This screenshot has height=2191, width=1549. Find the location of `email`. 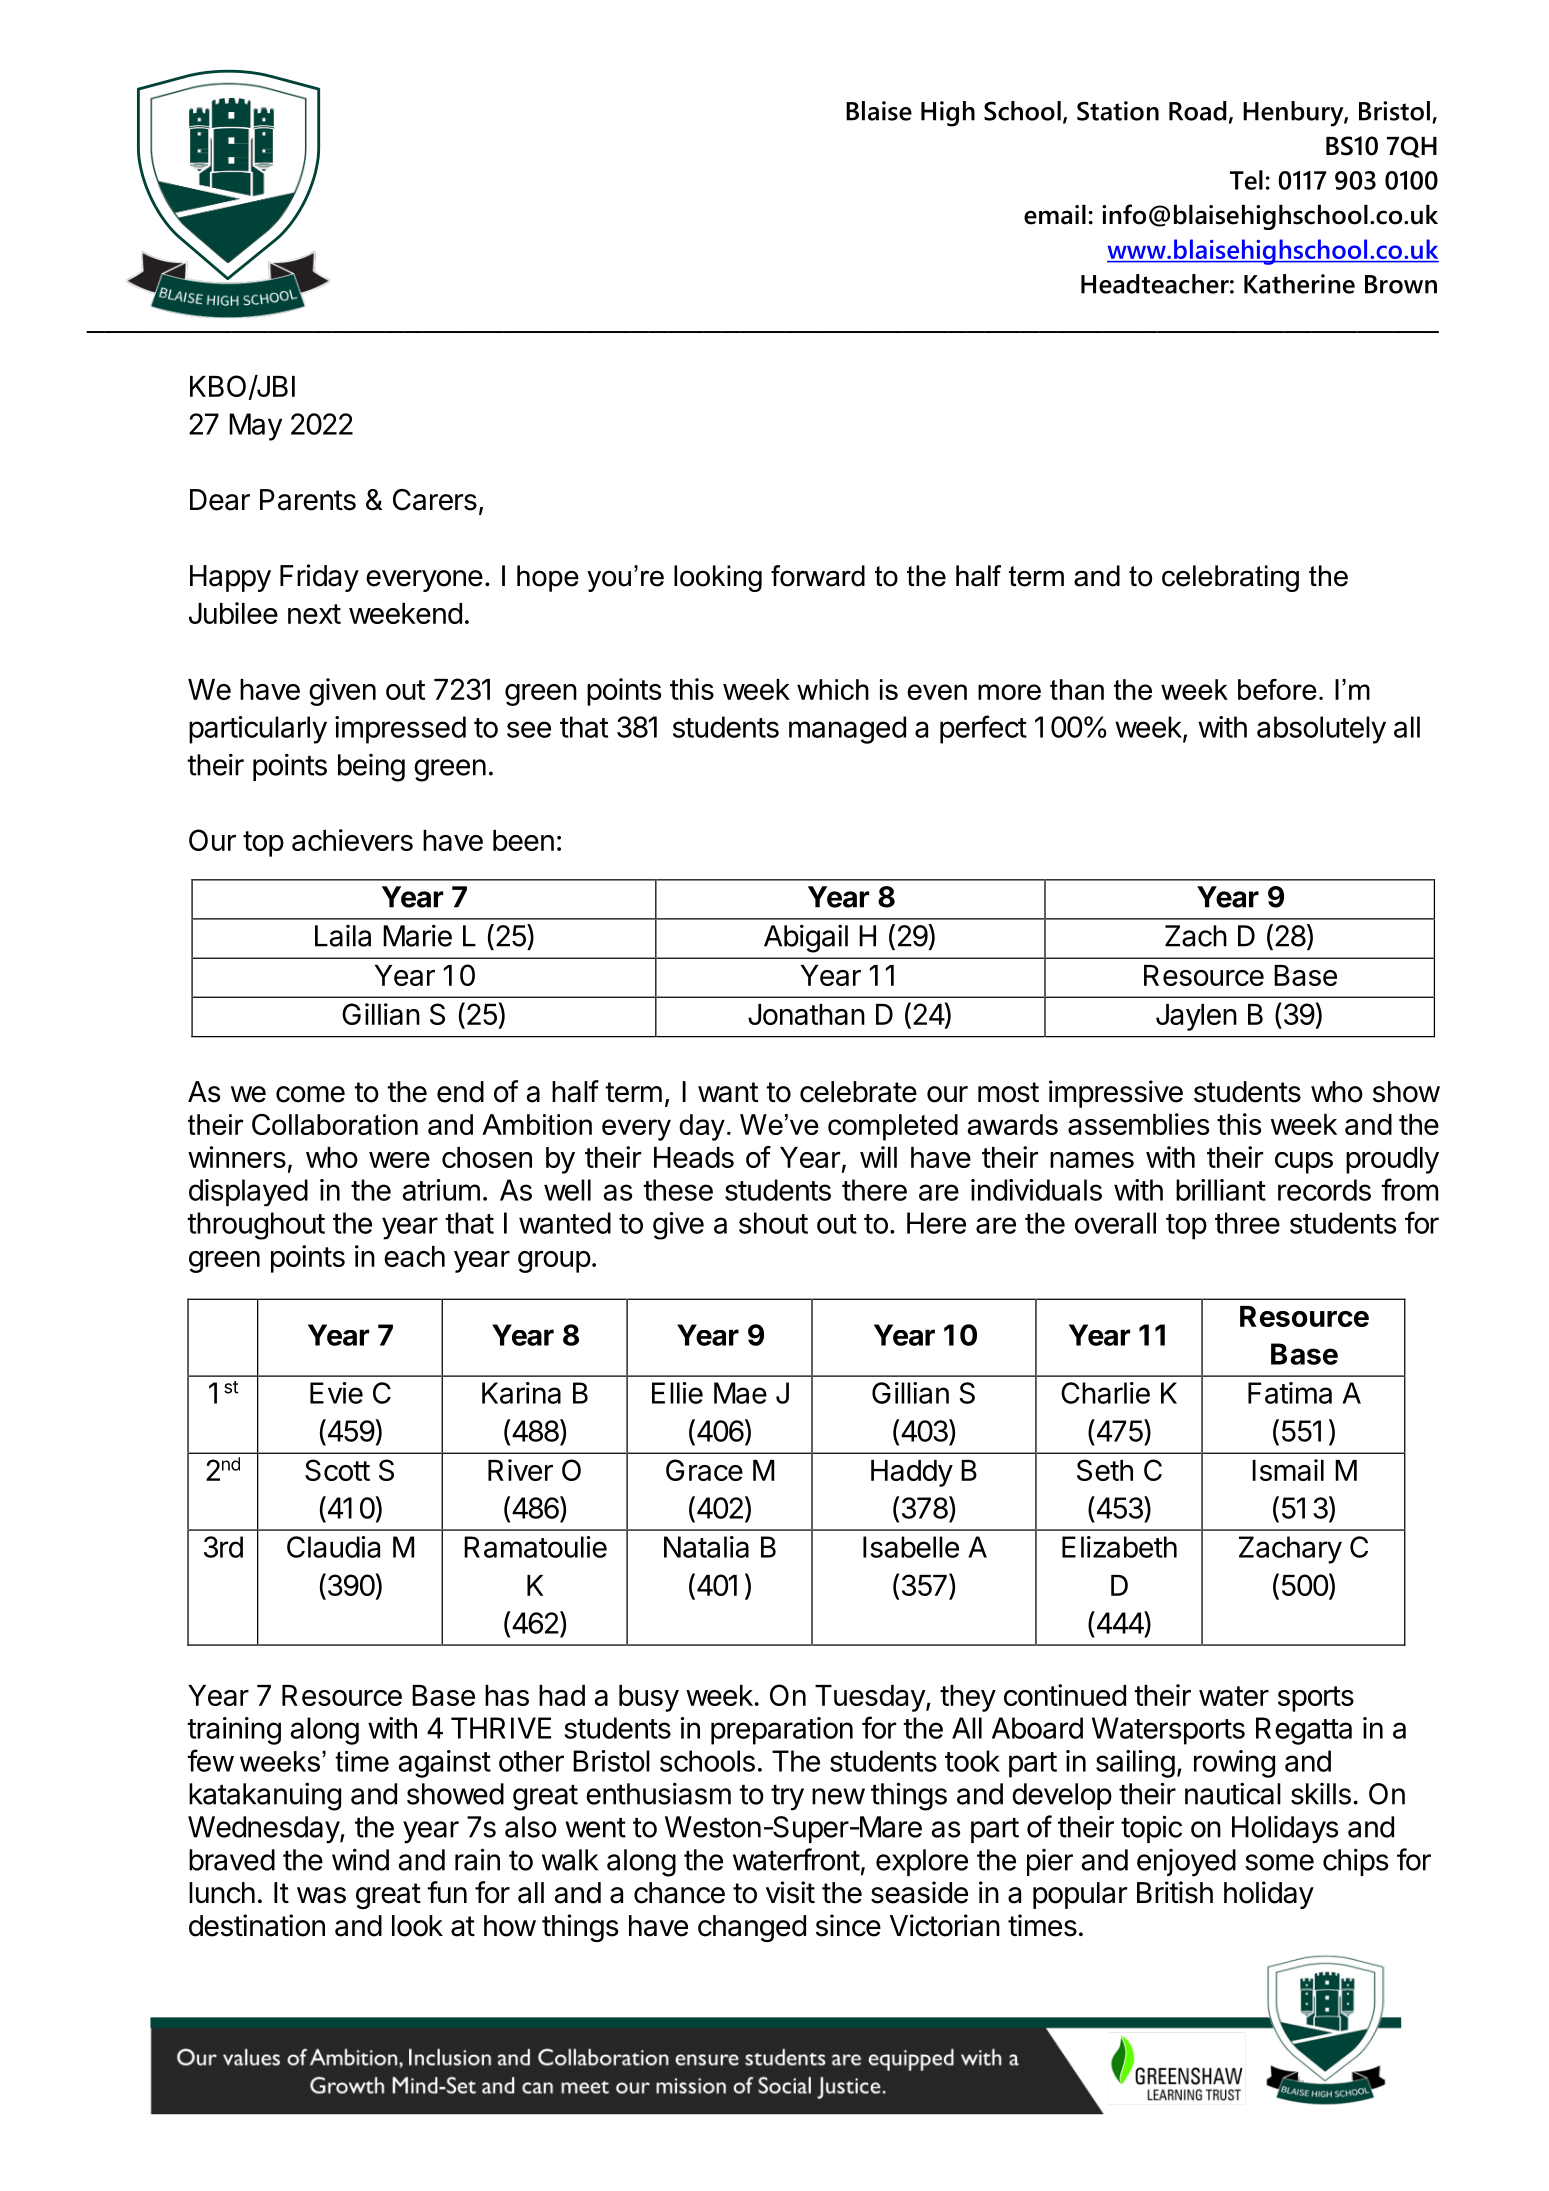

email is located at coordinates (1055, 215).
